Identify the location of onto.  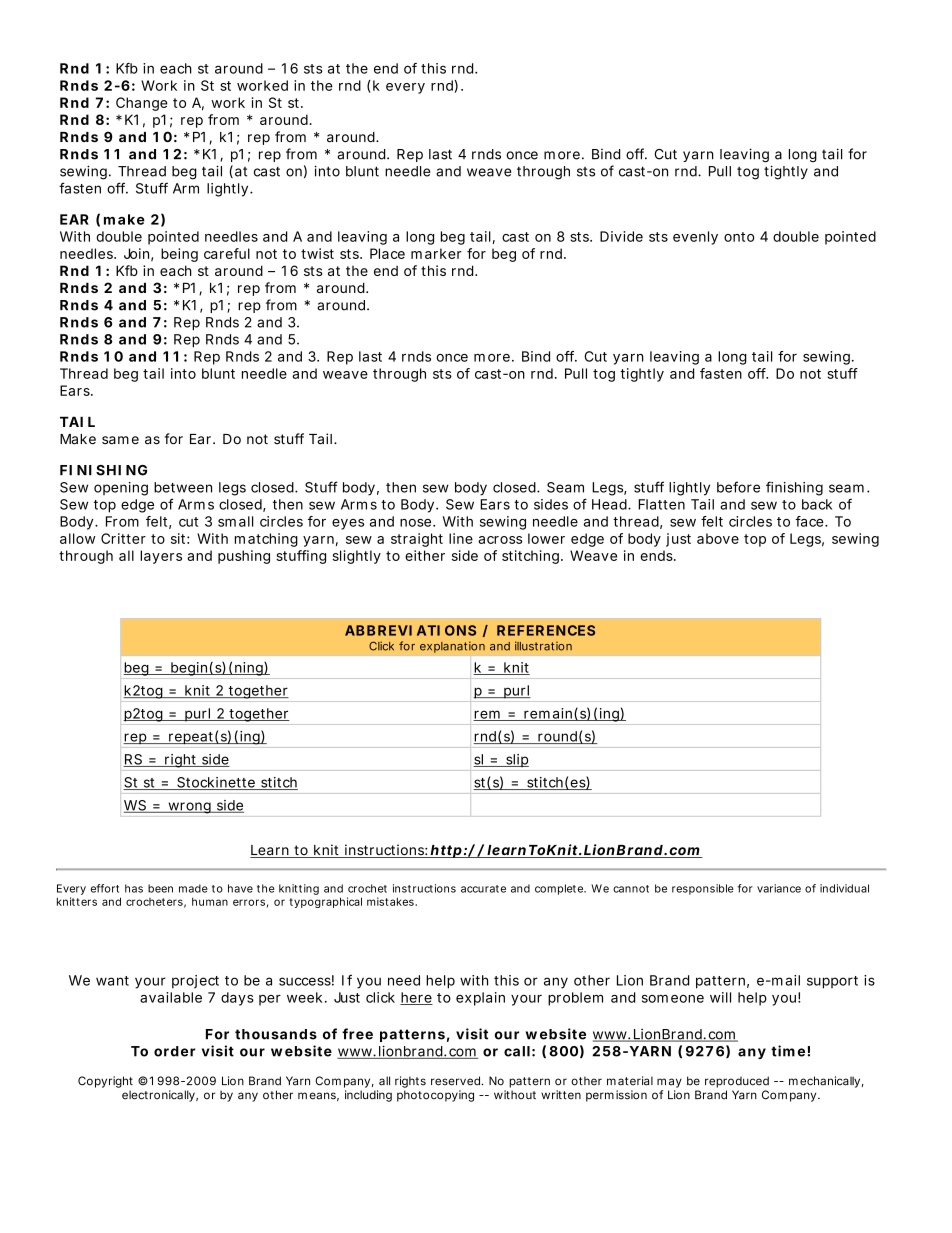
(739, 237).
